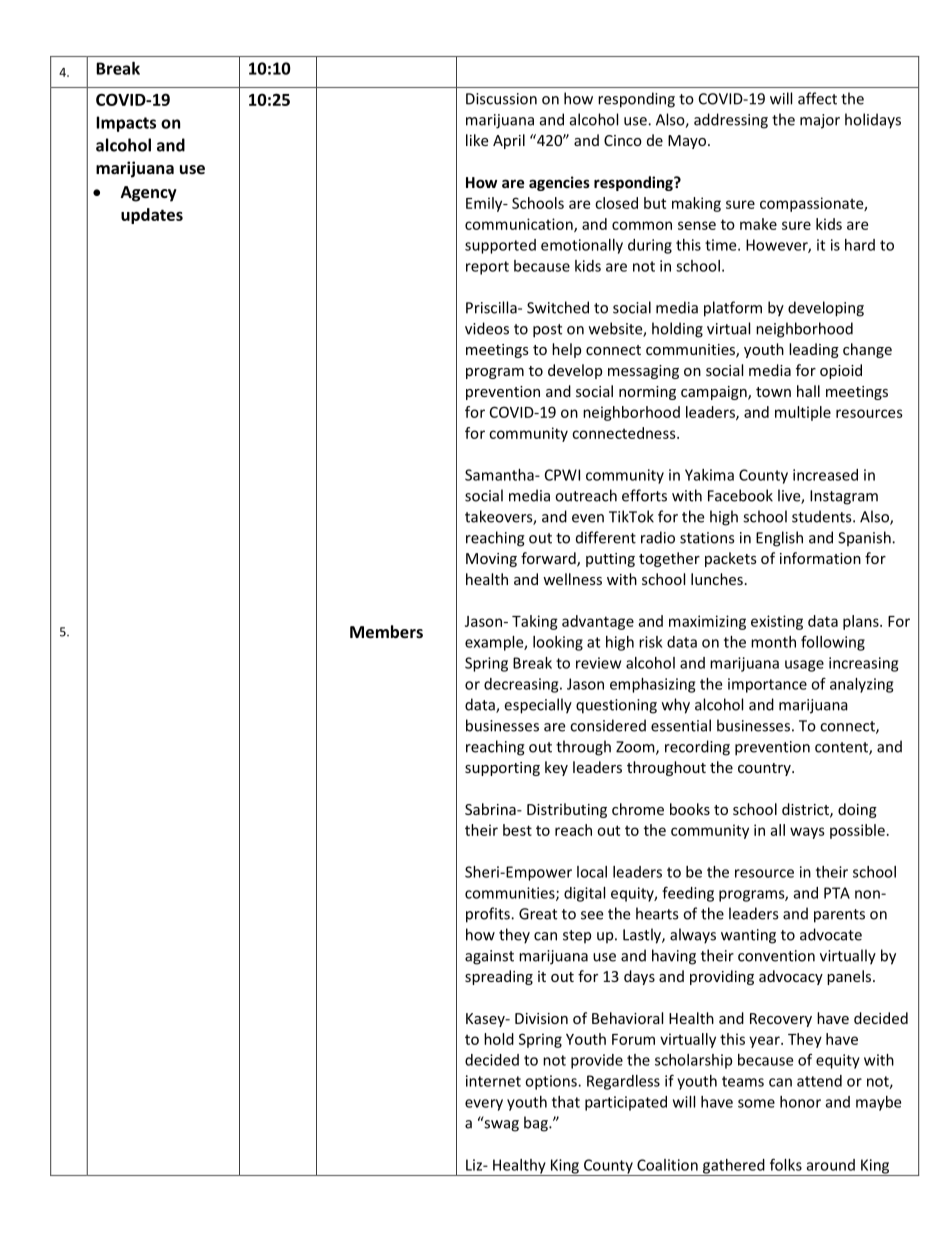 The width and height of the document is (952, 1233). What do you see at coordinates (825, 475) in the document?
I see `increased` at bounding box center [825, 475].
